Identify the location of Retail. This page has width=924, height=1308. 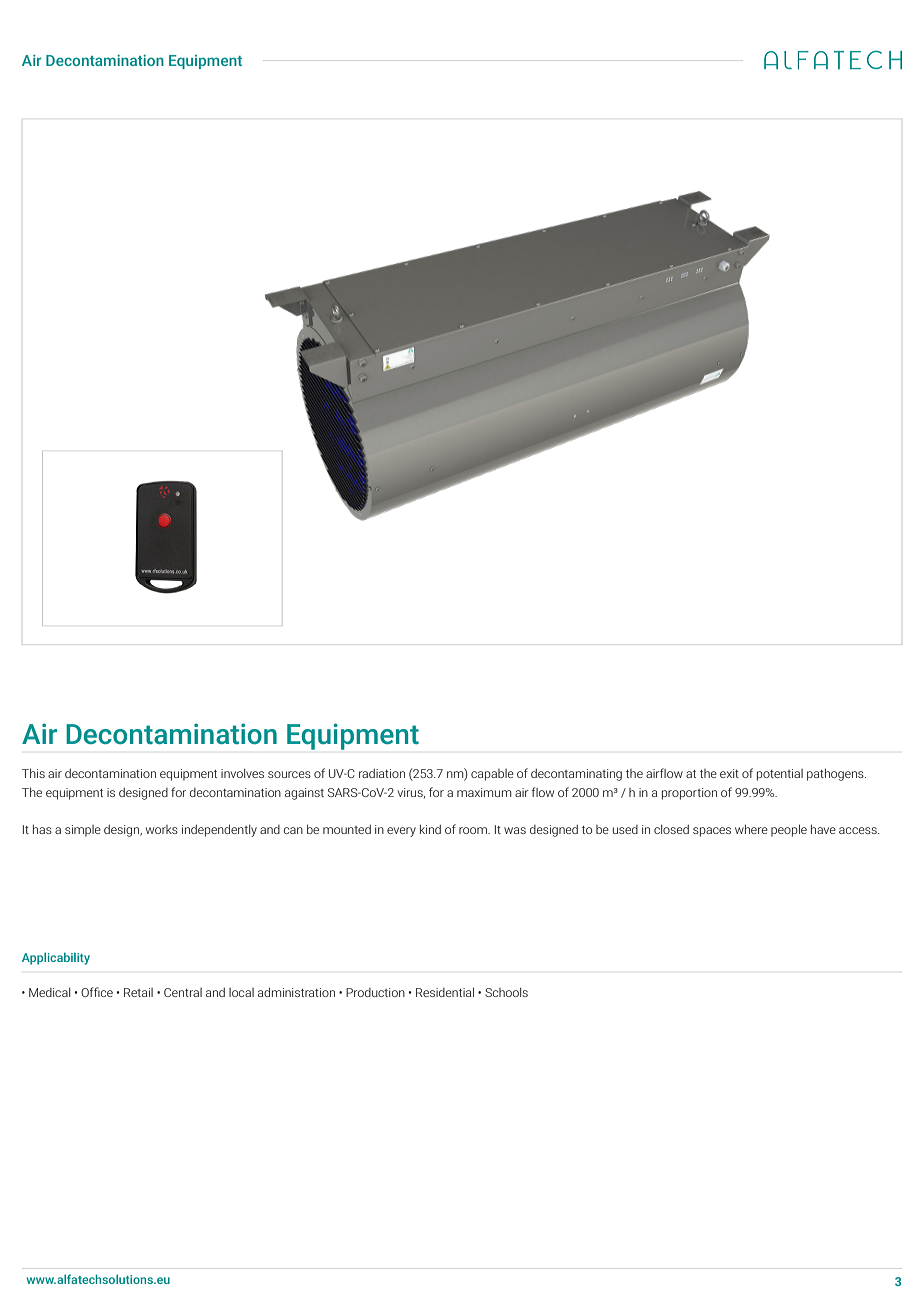
(138, 992).
